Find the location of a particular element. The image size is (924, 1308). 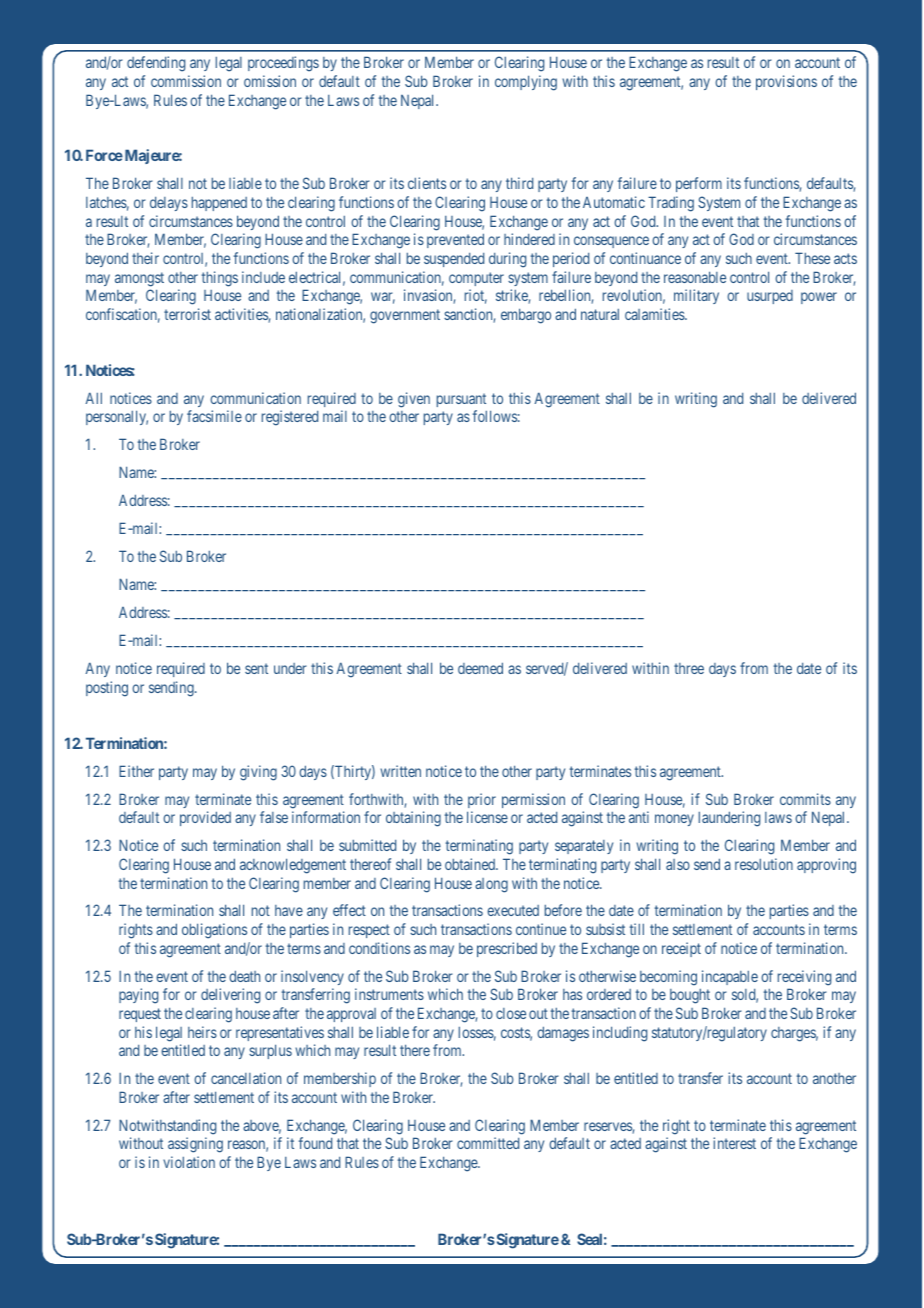

pursuant is located at coordinates (461, 400).
